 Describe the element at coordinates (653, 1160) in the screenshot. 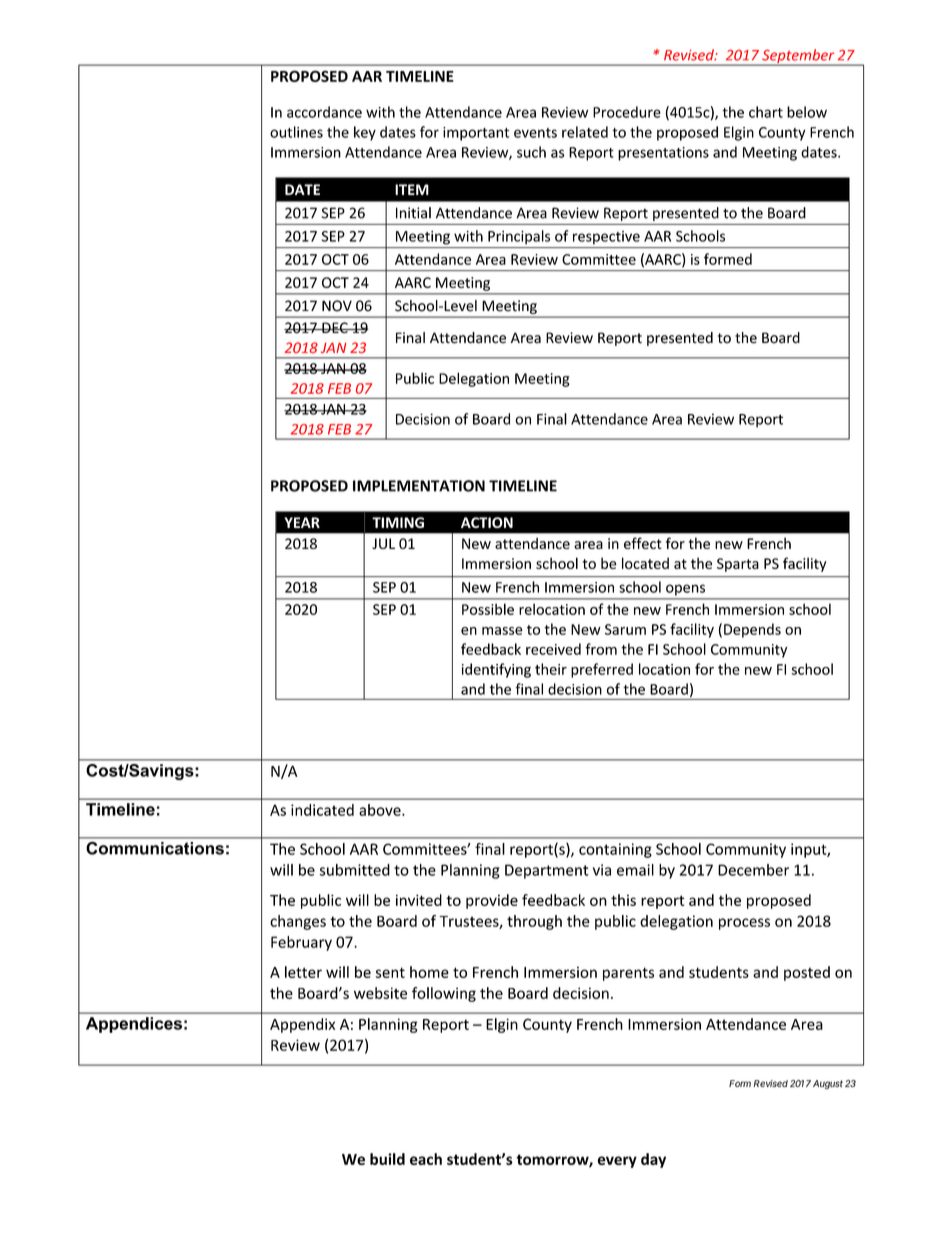

I see `day` at that location.
